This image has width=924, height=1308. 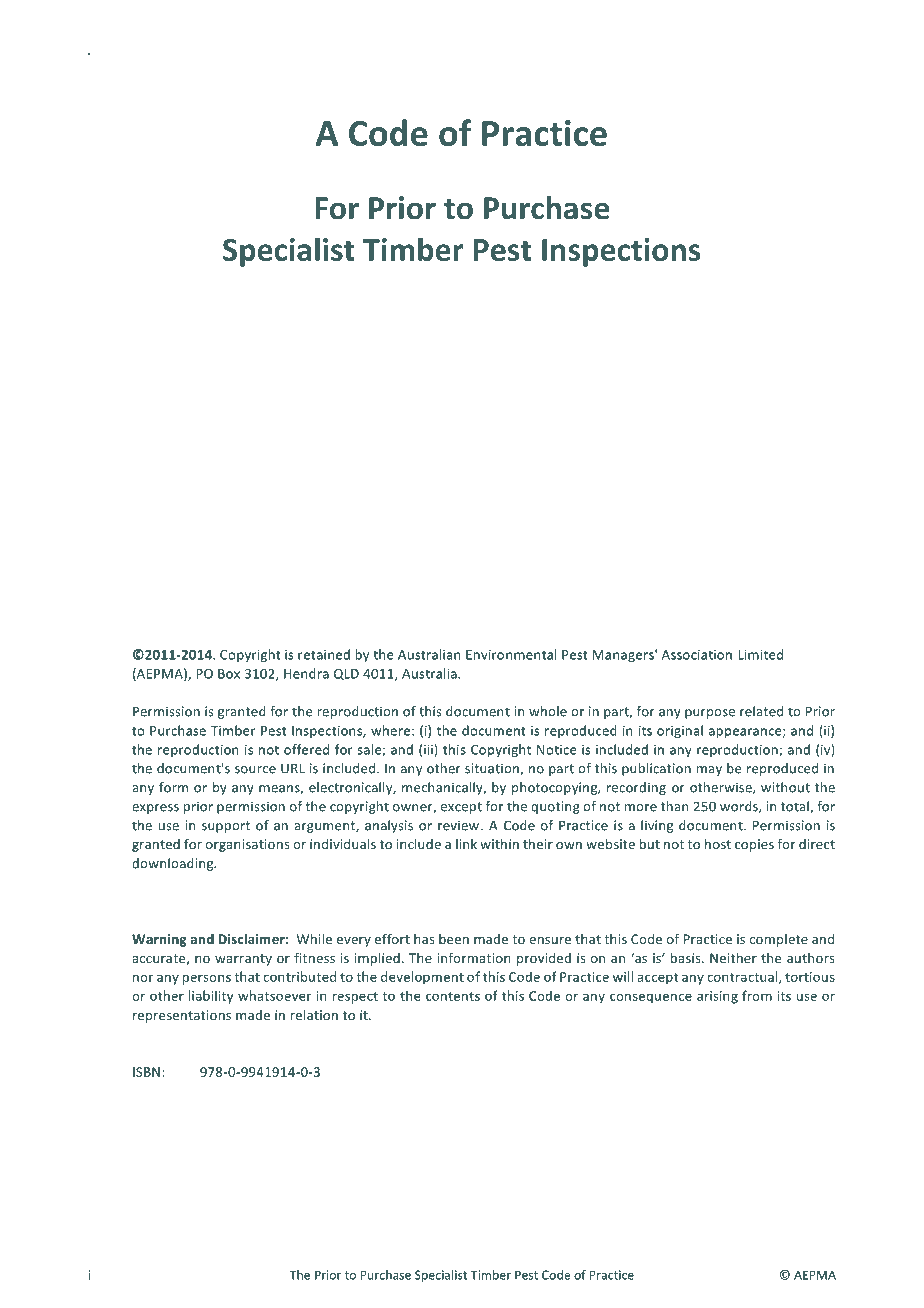 I want to click on contents, so click(x=453, y=996).
